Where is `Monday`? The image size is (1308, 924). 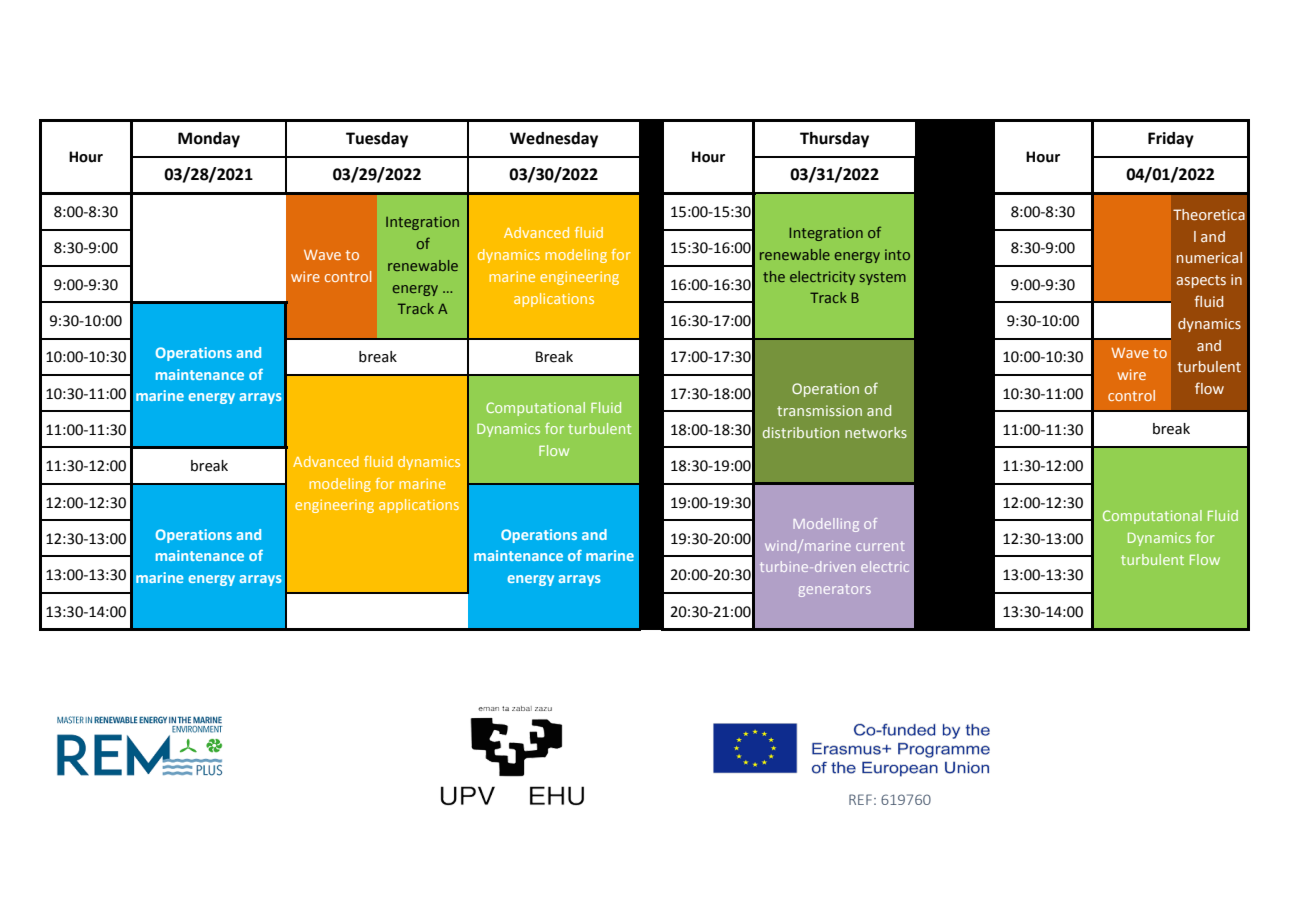
Monday is located at coordinates (209, 140).
